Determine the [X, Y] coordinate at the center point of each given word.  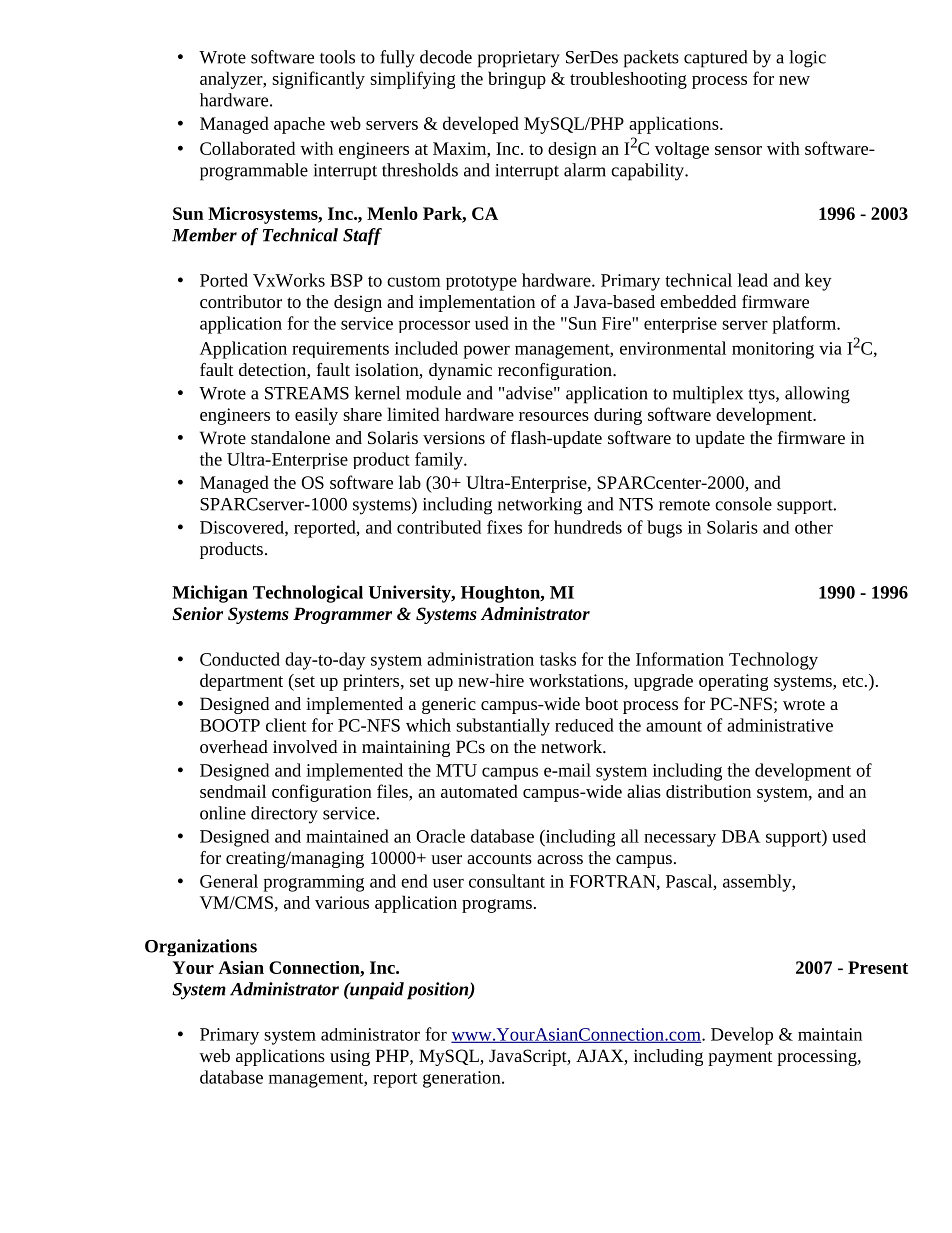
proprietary [519, 59]
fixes [504, 527]
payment [740, 1058]
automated [479, 791]
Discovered [243, 528]
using [350, 1057]
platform [805, 325]
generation [463, 1079]
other [814, 527]
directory [284, 815]
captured [715, 59]
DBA [741, 836]
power [486, 352]
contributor [241, 301]
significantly [318, 80]
